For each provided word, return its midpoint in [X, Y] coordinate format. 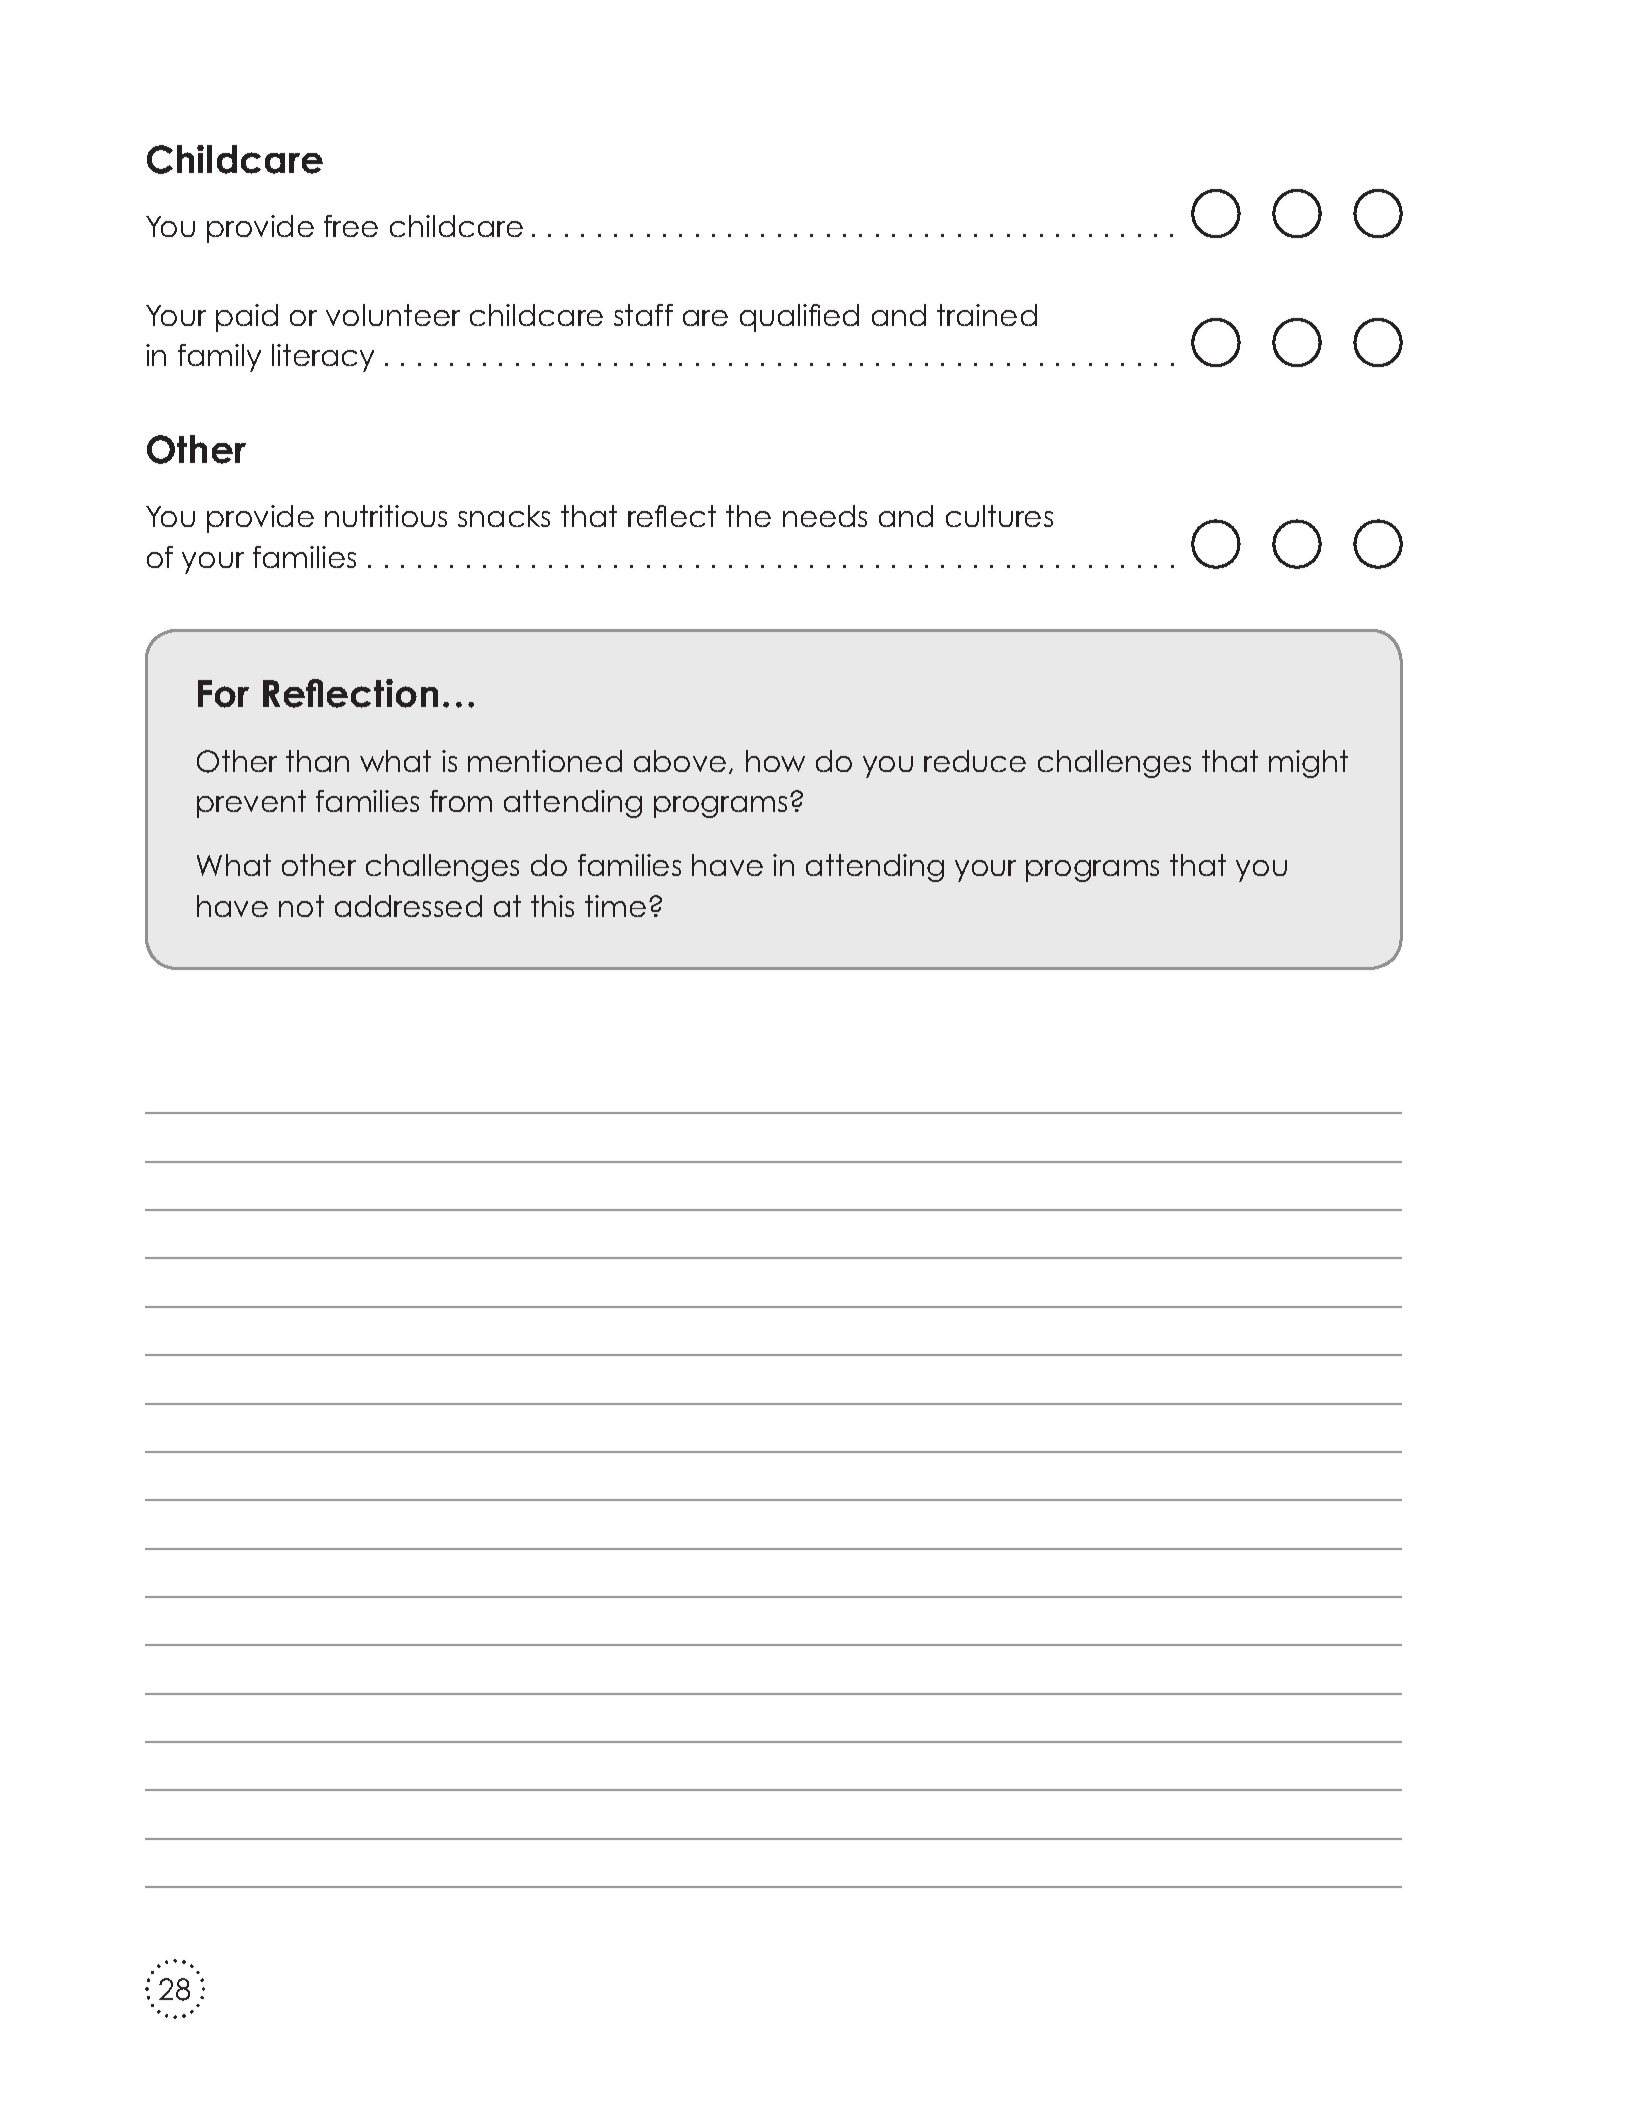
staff [643, 315]
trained [987, 315]
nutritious [386, 516]
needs [825, 516]
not [301, 906]
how [775, 761]
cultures [999, 516]
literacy [323, 358]
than [317, 761]
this [552, 906]
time [615, 906]
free [351, 226]
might [1308, 764]
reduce [975, 761]
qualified [799, 318]
